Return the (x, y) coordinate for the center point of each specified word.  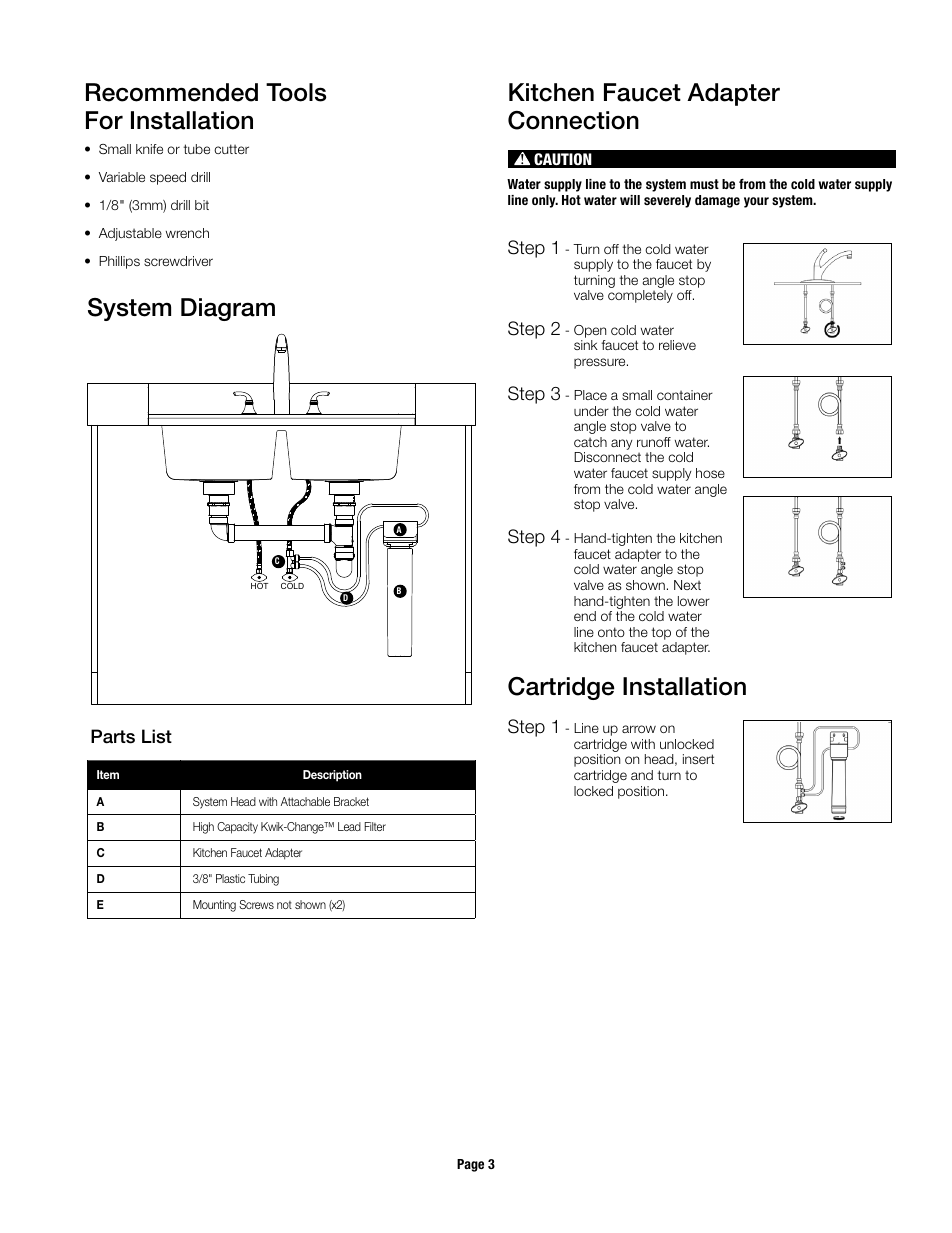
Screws (256, 904)
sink (586, 345)
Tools (296, 92)
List (157, 736)
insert (698, 759)
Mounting (214, 906)
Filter (375, 826)
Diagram (228, 309)
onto (611, 632)
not (284, 905)
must (704, 184)
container (685, 395)
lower (694, 601)
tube (196, 149)
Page (470, 1165)
